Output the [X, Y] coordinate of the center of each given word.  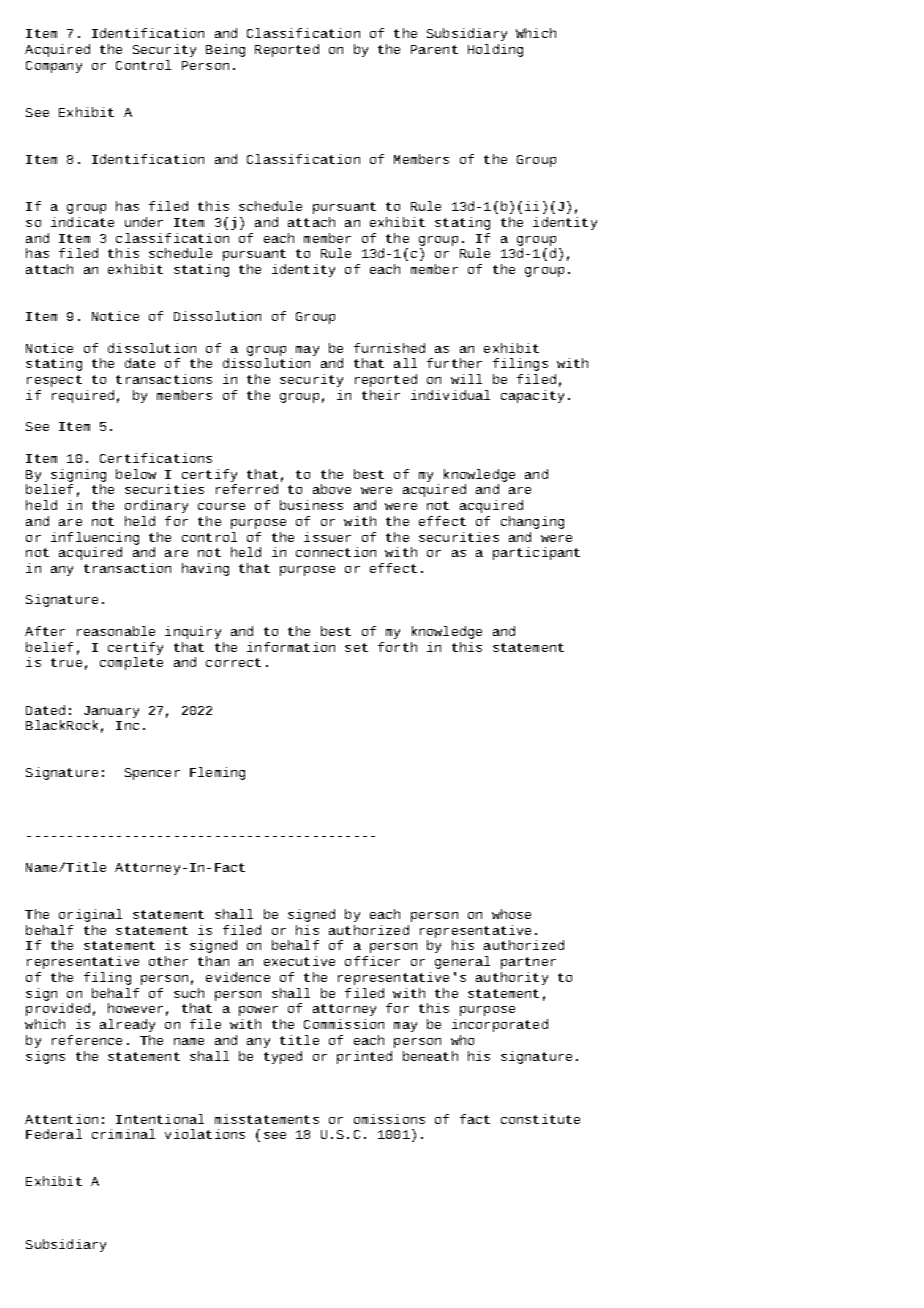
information [291, 647]
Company [54, 67]
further [454, 363]
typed [283, 1057]
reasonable [116, 631]
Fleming [217, 773]
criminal [123, 1134]
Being [225, 50]
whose [511, 914]
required [83, 396]
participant [536, 553]
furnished [389, 348]
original [90, 915]
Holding [495, 50]
